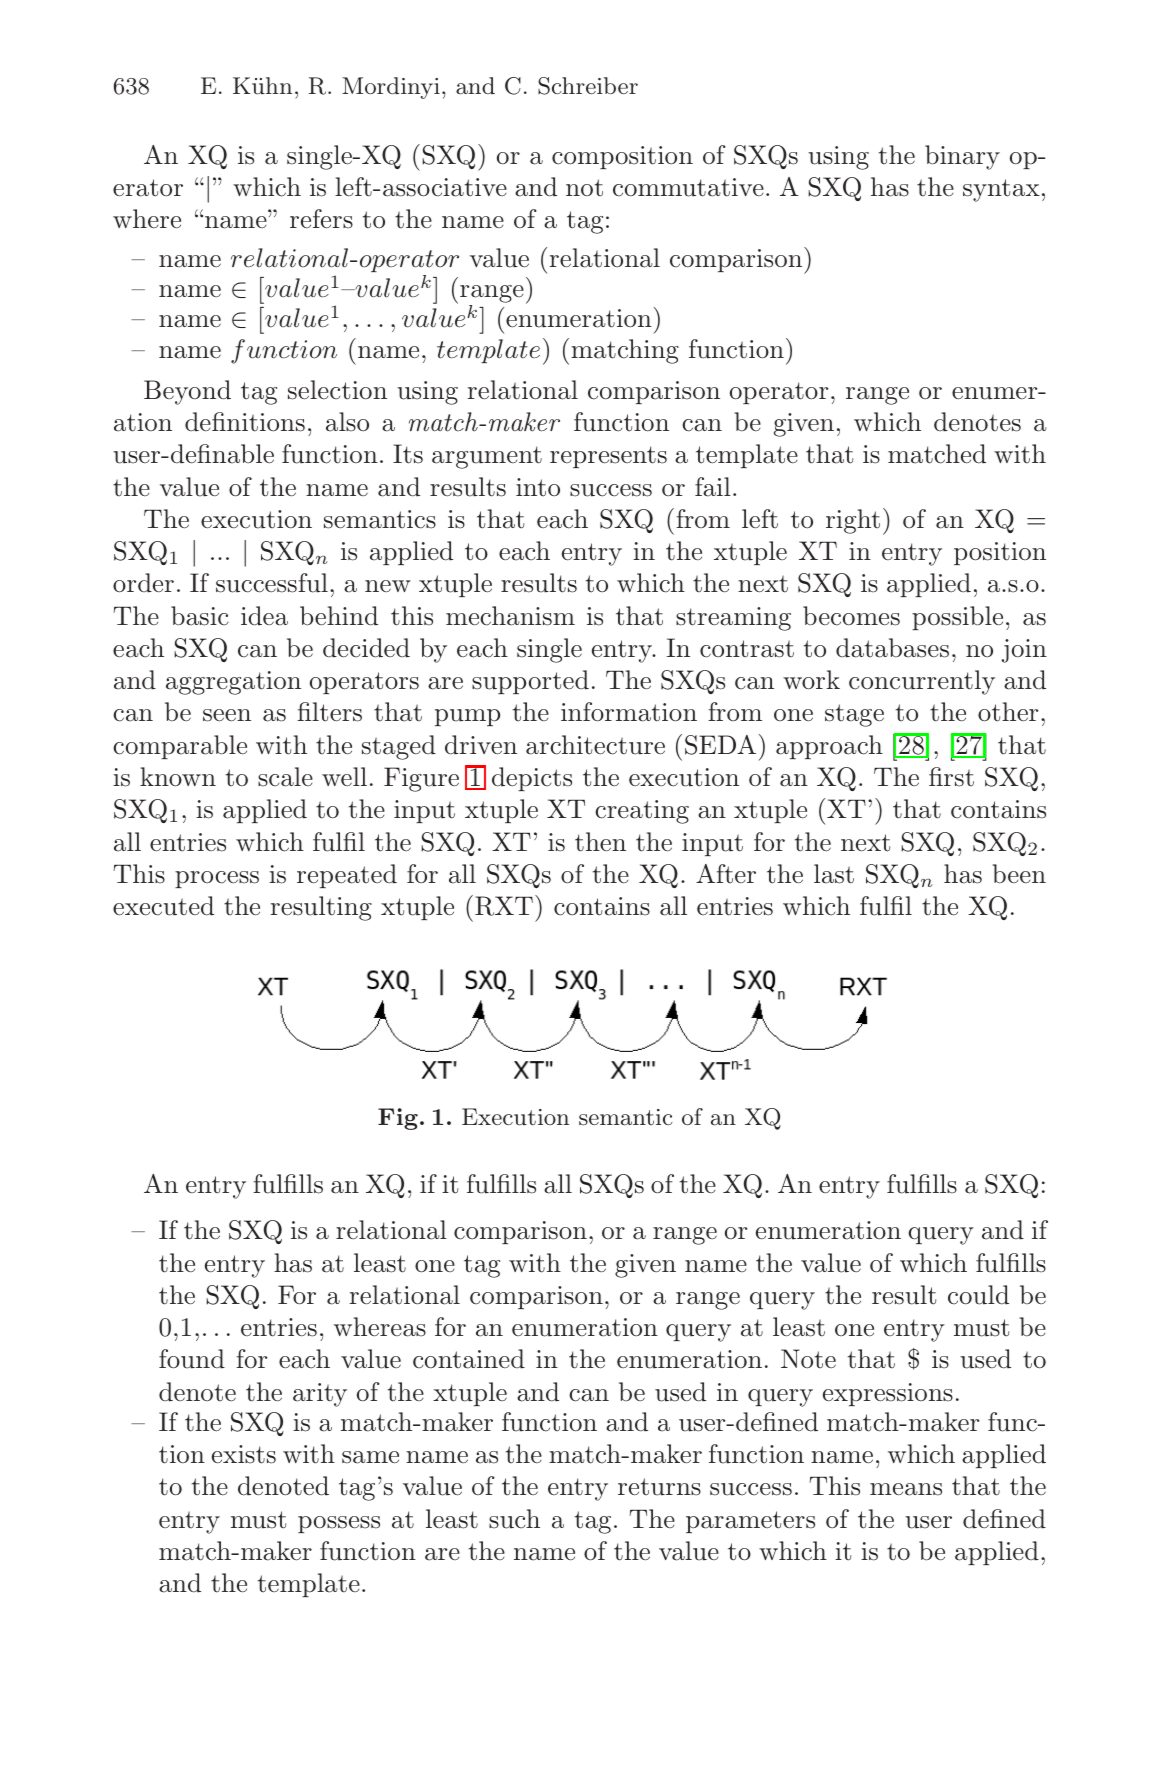 This screenshot has width=1161, height=1782. What do you see at coordinates (978, 1295) in the screenshot?
I see `could` at bounding box center [978, 1295].
